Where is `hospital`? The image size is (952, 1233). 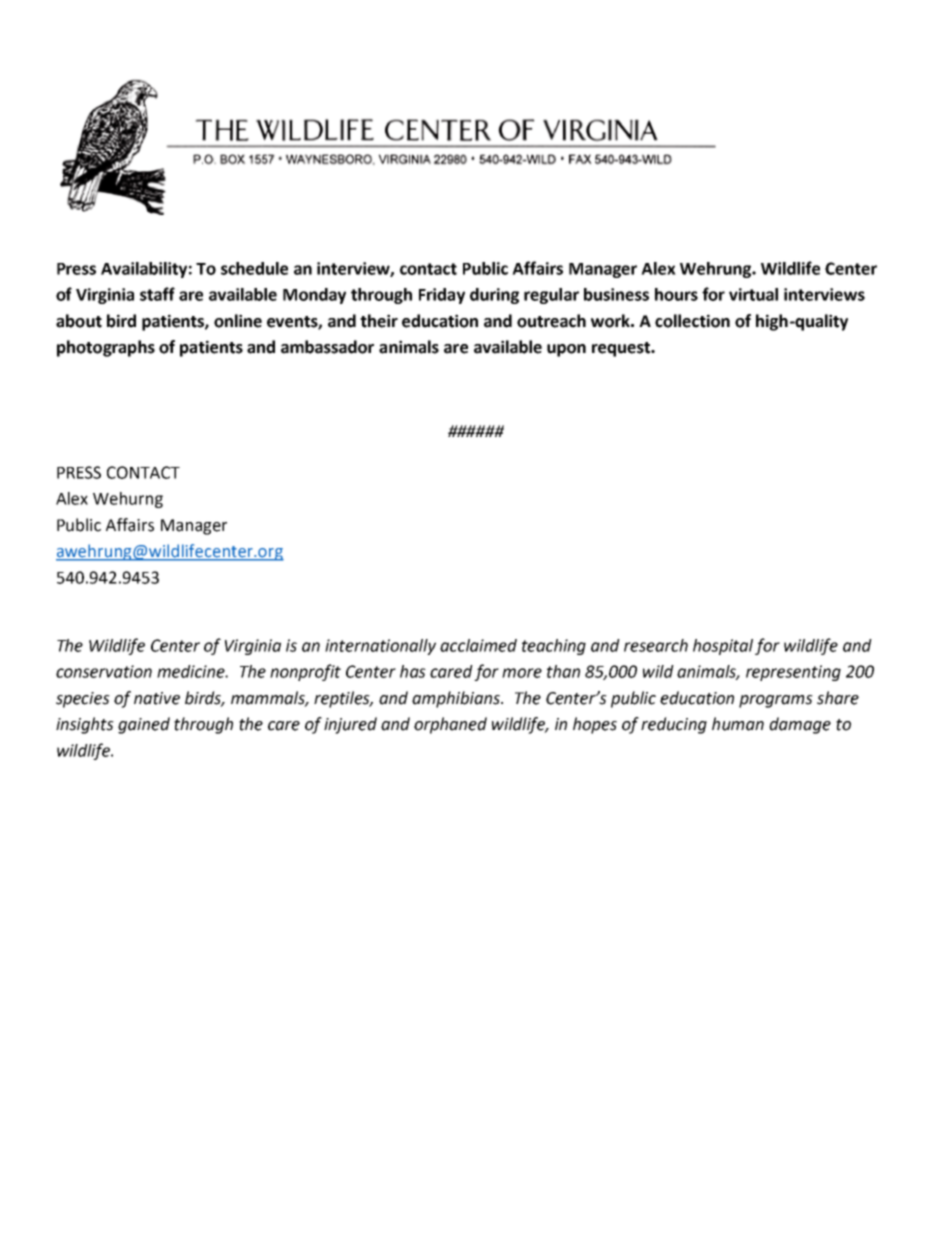
hospital is located at coordinates (723, 647).
